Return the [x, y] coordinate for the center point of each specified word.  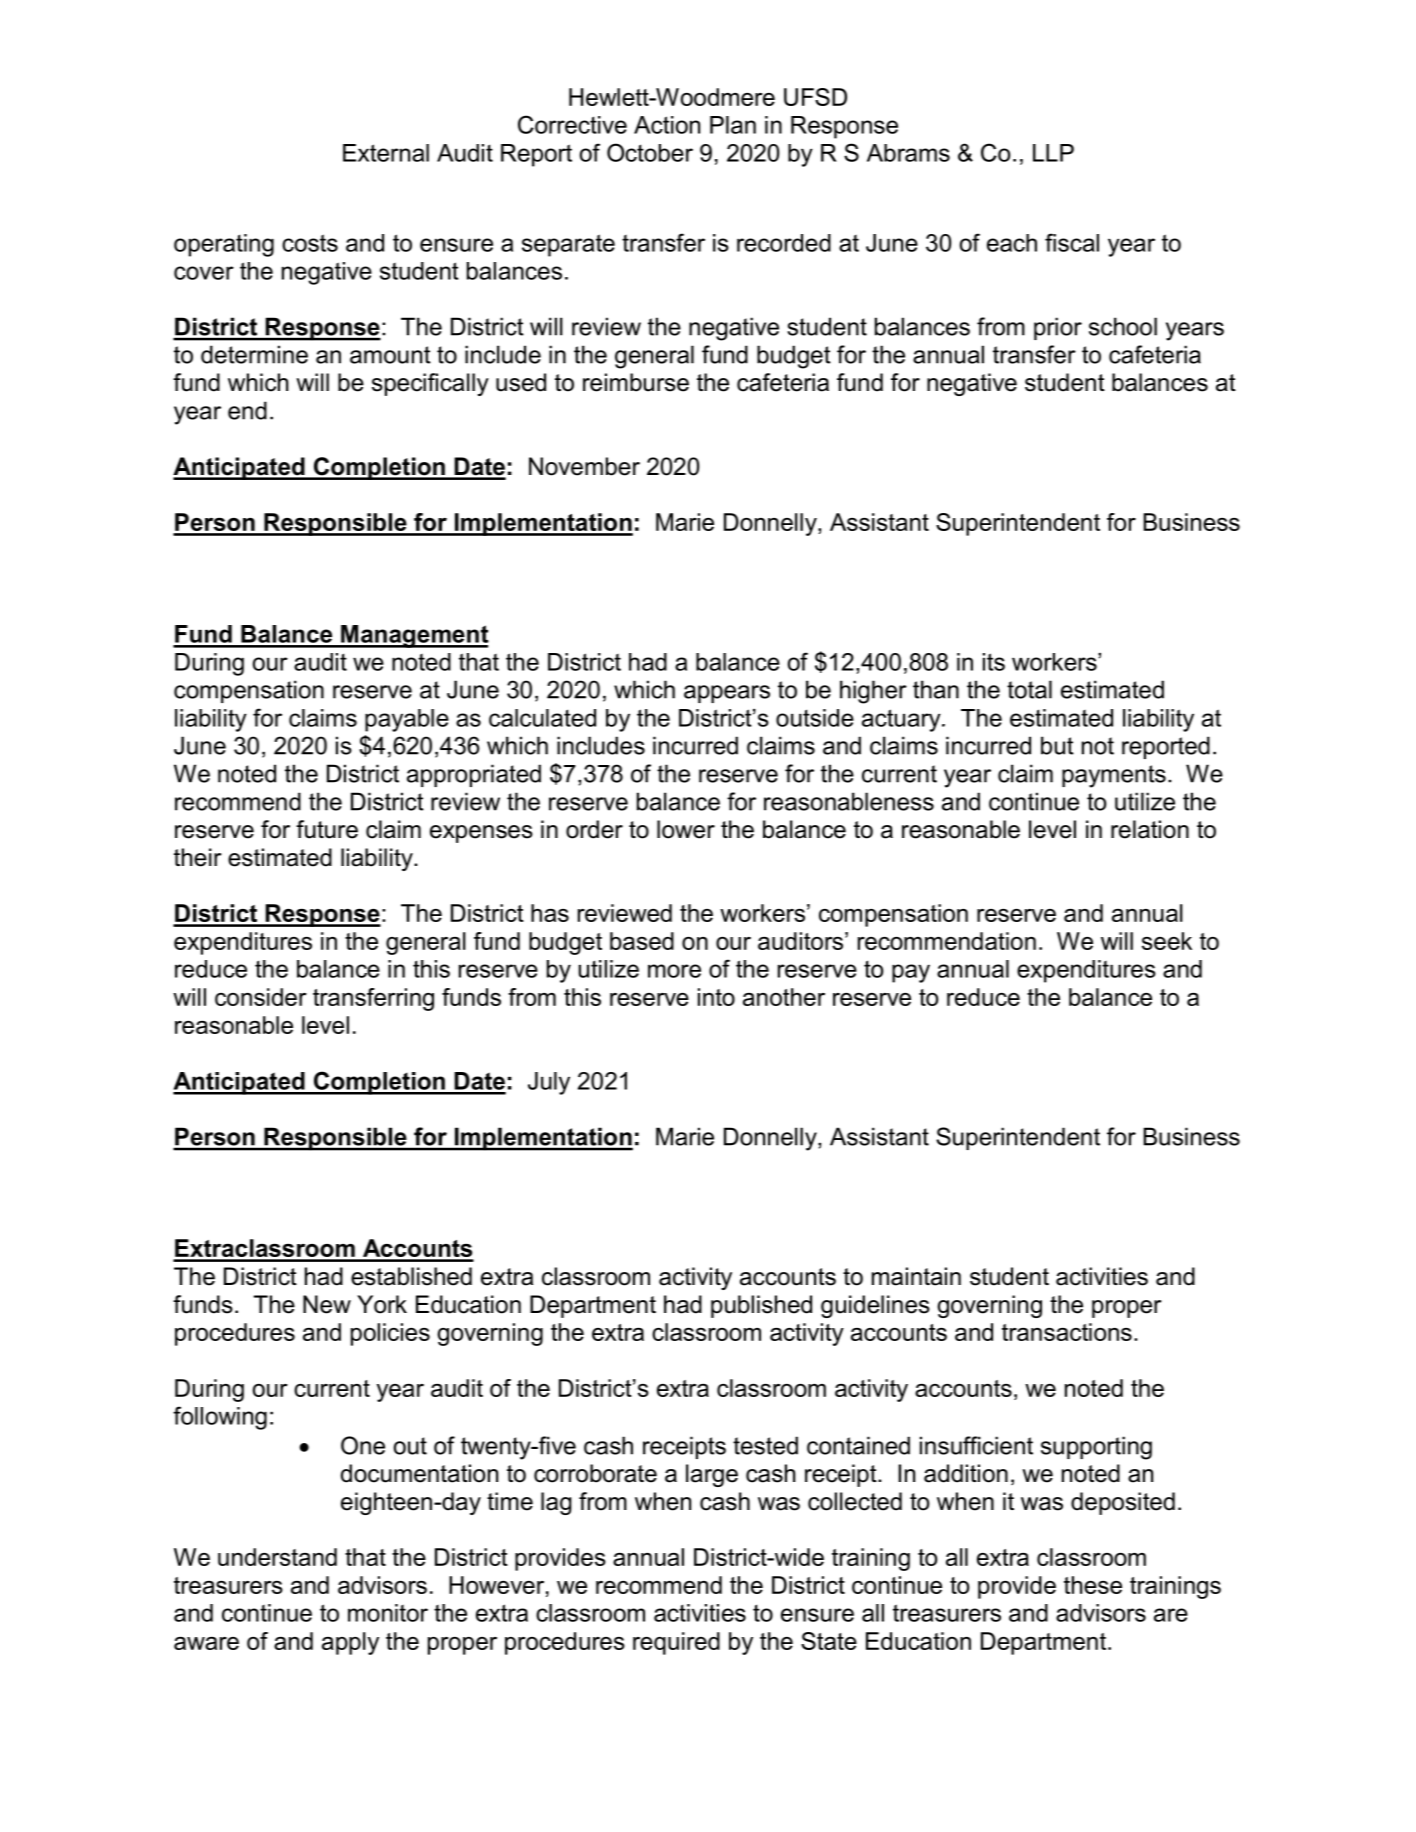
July [549, 1083]
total [1029, 689]
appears [727, 694]
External [386, 153]
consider [261, 997]
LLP [1053, 153]
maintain [916, 1276]
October [650, 152]
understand [277, 1557]
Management [414, 636]
